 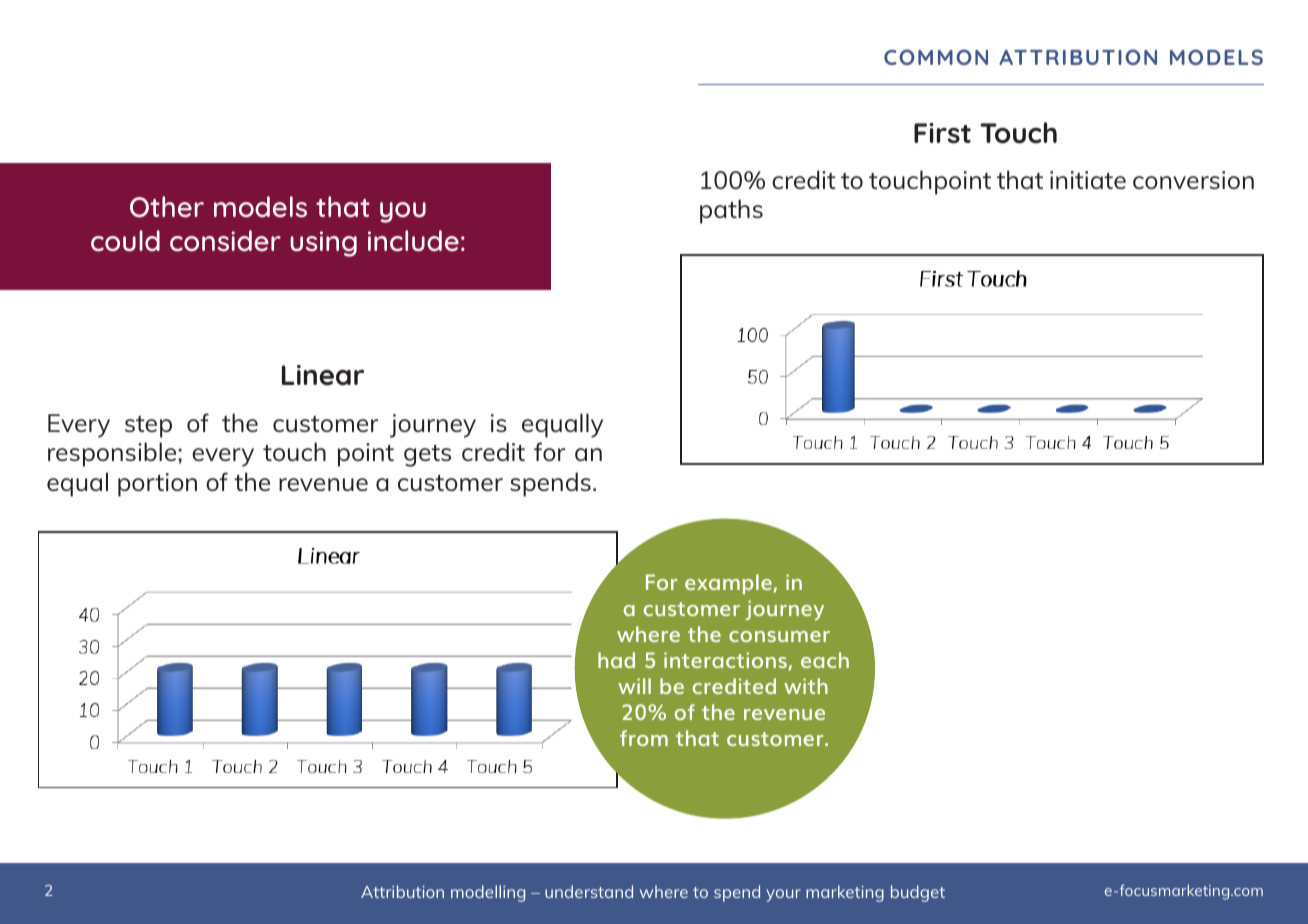 What do you see at coordinates (936, 57) in the screenshot?
I see `COMMON` at bounding box center [936, 57].
